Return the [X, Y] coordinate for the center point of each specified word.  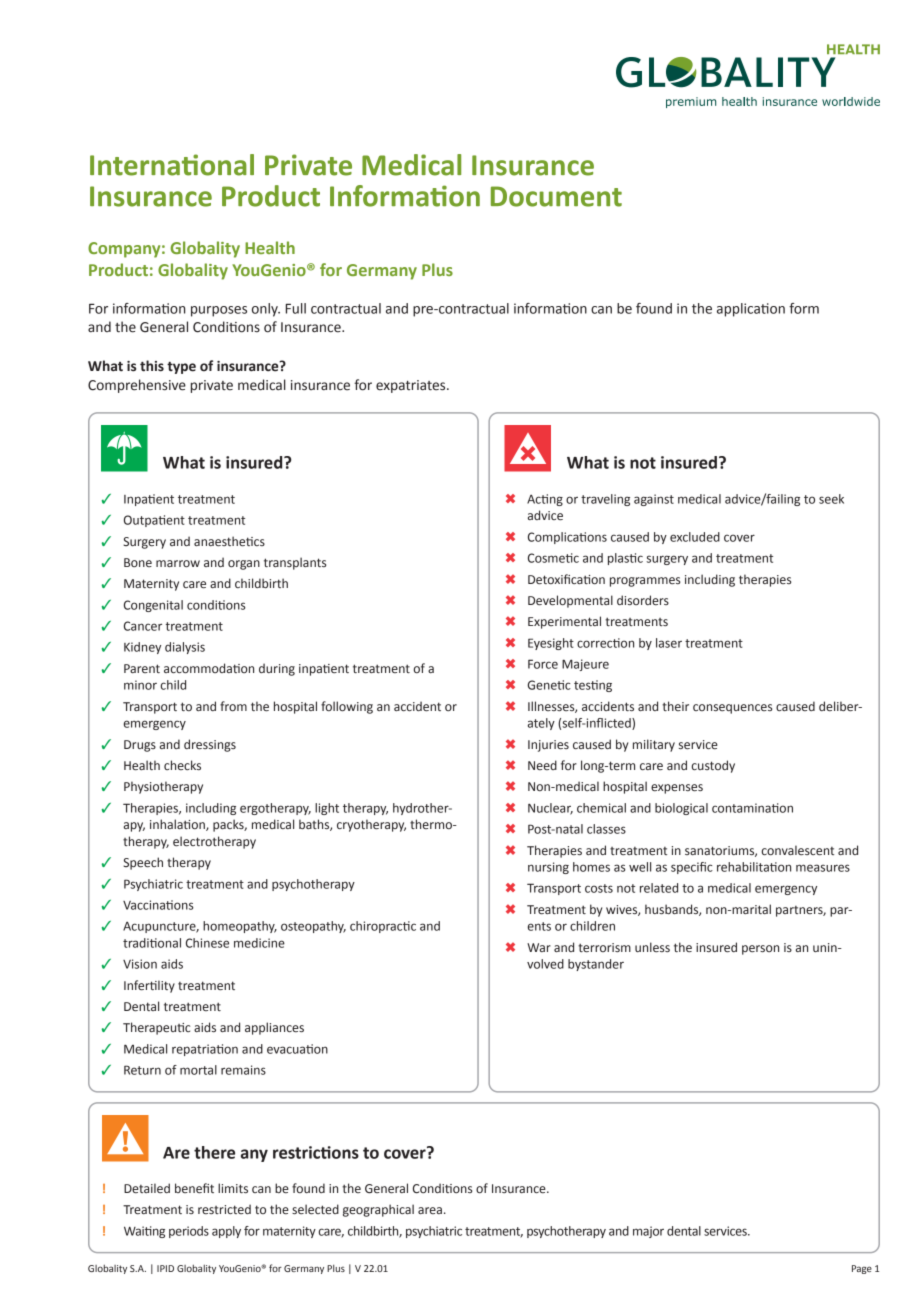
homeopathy [240, 927]
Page [862, 1269]
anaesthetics [229, 541]
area [430, 1210]
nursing [548, 868]
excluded [695, 537]
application [751, 310]
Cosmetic [553, 558]
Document [556, 196]
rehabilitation [754, 867]
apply [226, 1232]
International [172, 165]
